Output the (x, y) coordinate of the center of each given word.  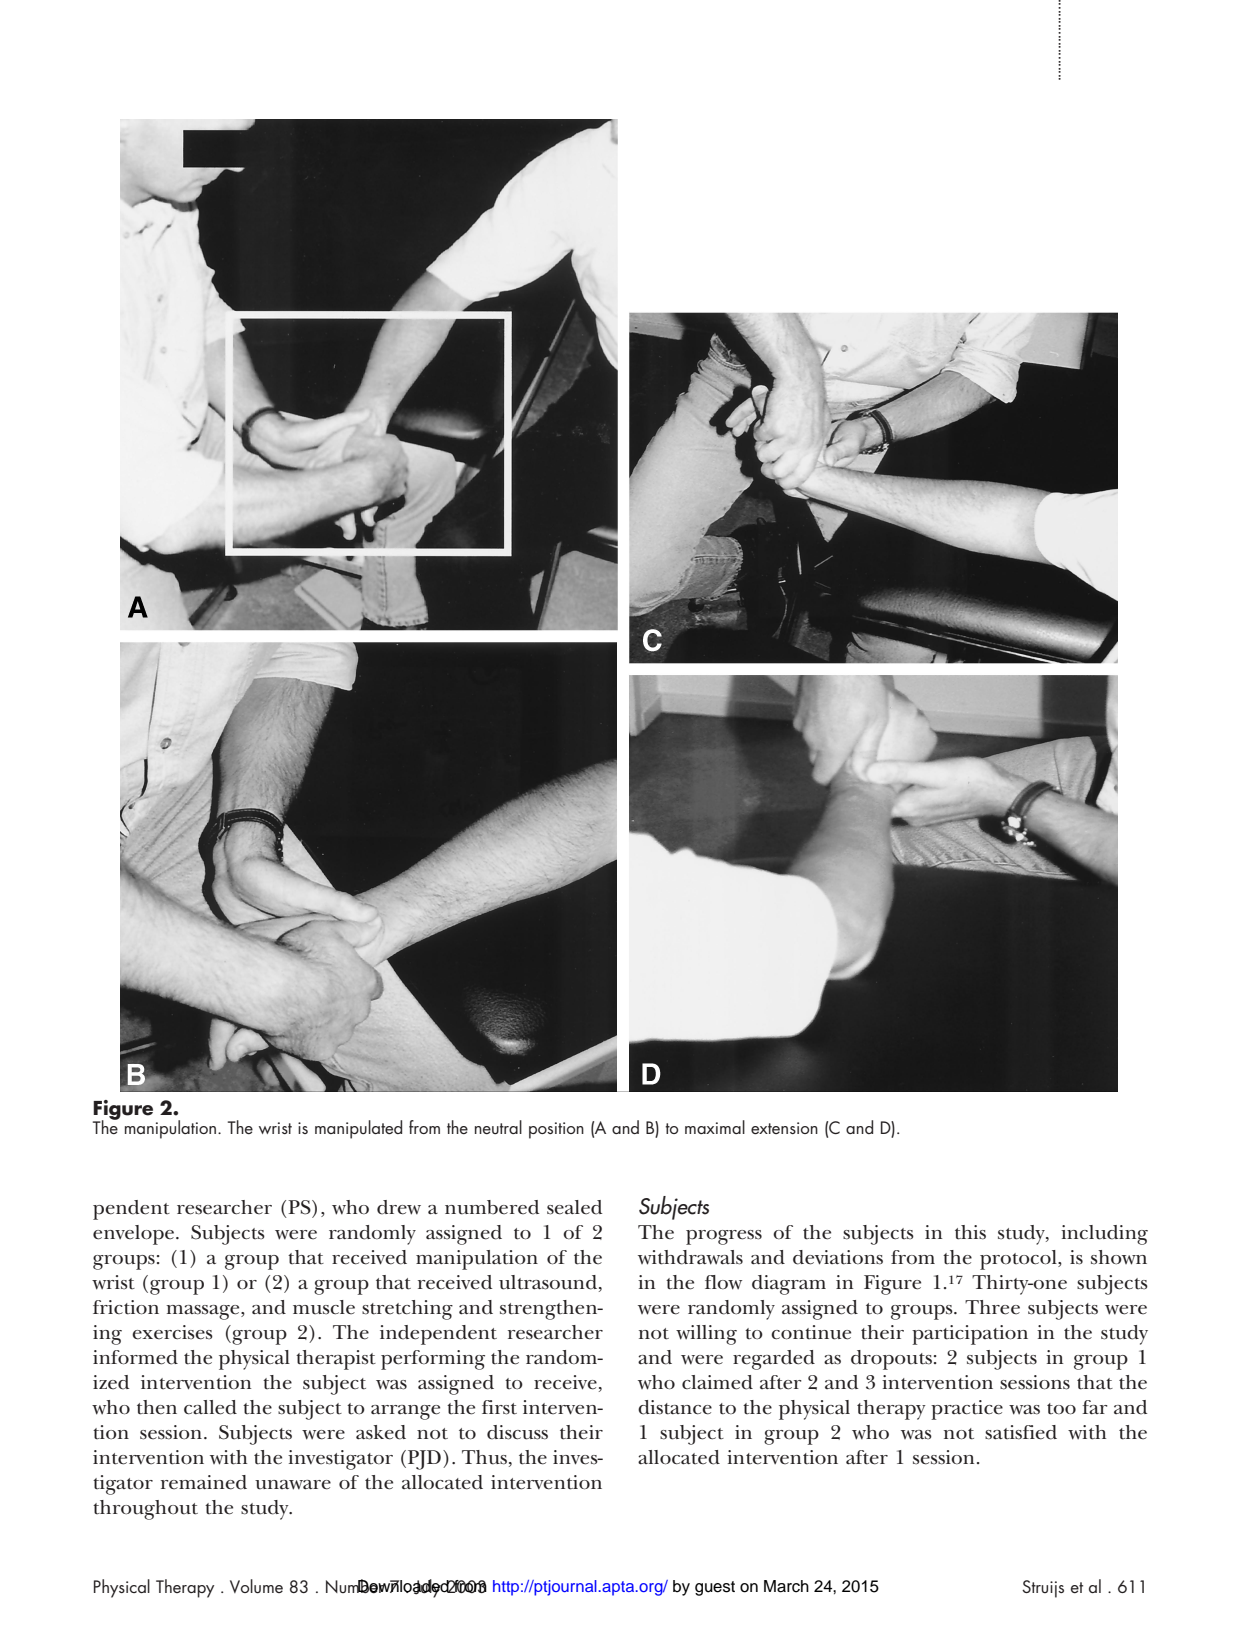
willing (706, 1335)
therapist (336, 1360)
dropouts (891, 1360)
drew (399, 1207)
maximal (715, 1127)
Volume (256, 1586)
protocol (1019, 1260)
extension (784, 1128)
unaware (293, 1485)
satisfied (1021, 1432)
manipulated (358, 1129)
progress (724, 1237)
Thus (484, 1457)
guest (715, 1588)
